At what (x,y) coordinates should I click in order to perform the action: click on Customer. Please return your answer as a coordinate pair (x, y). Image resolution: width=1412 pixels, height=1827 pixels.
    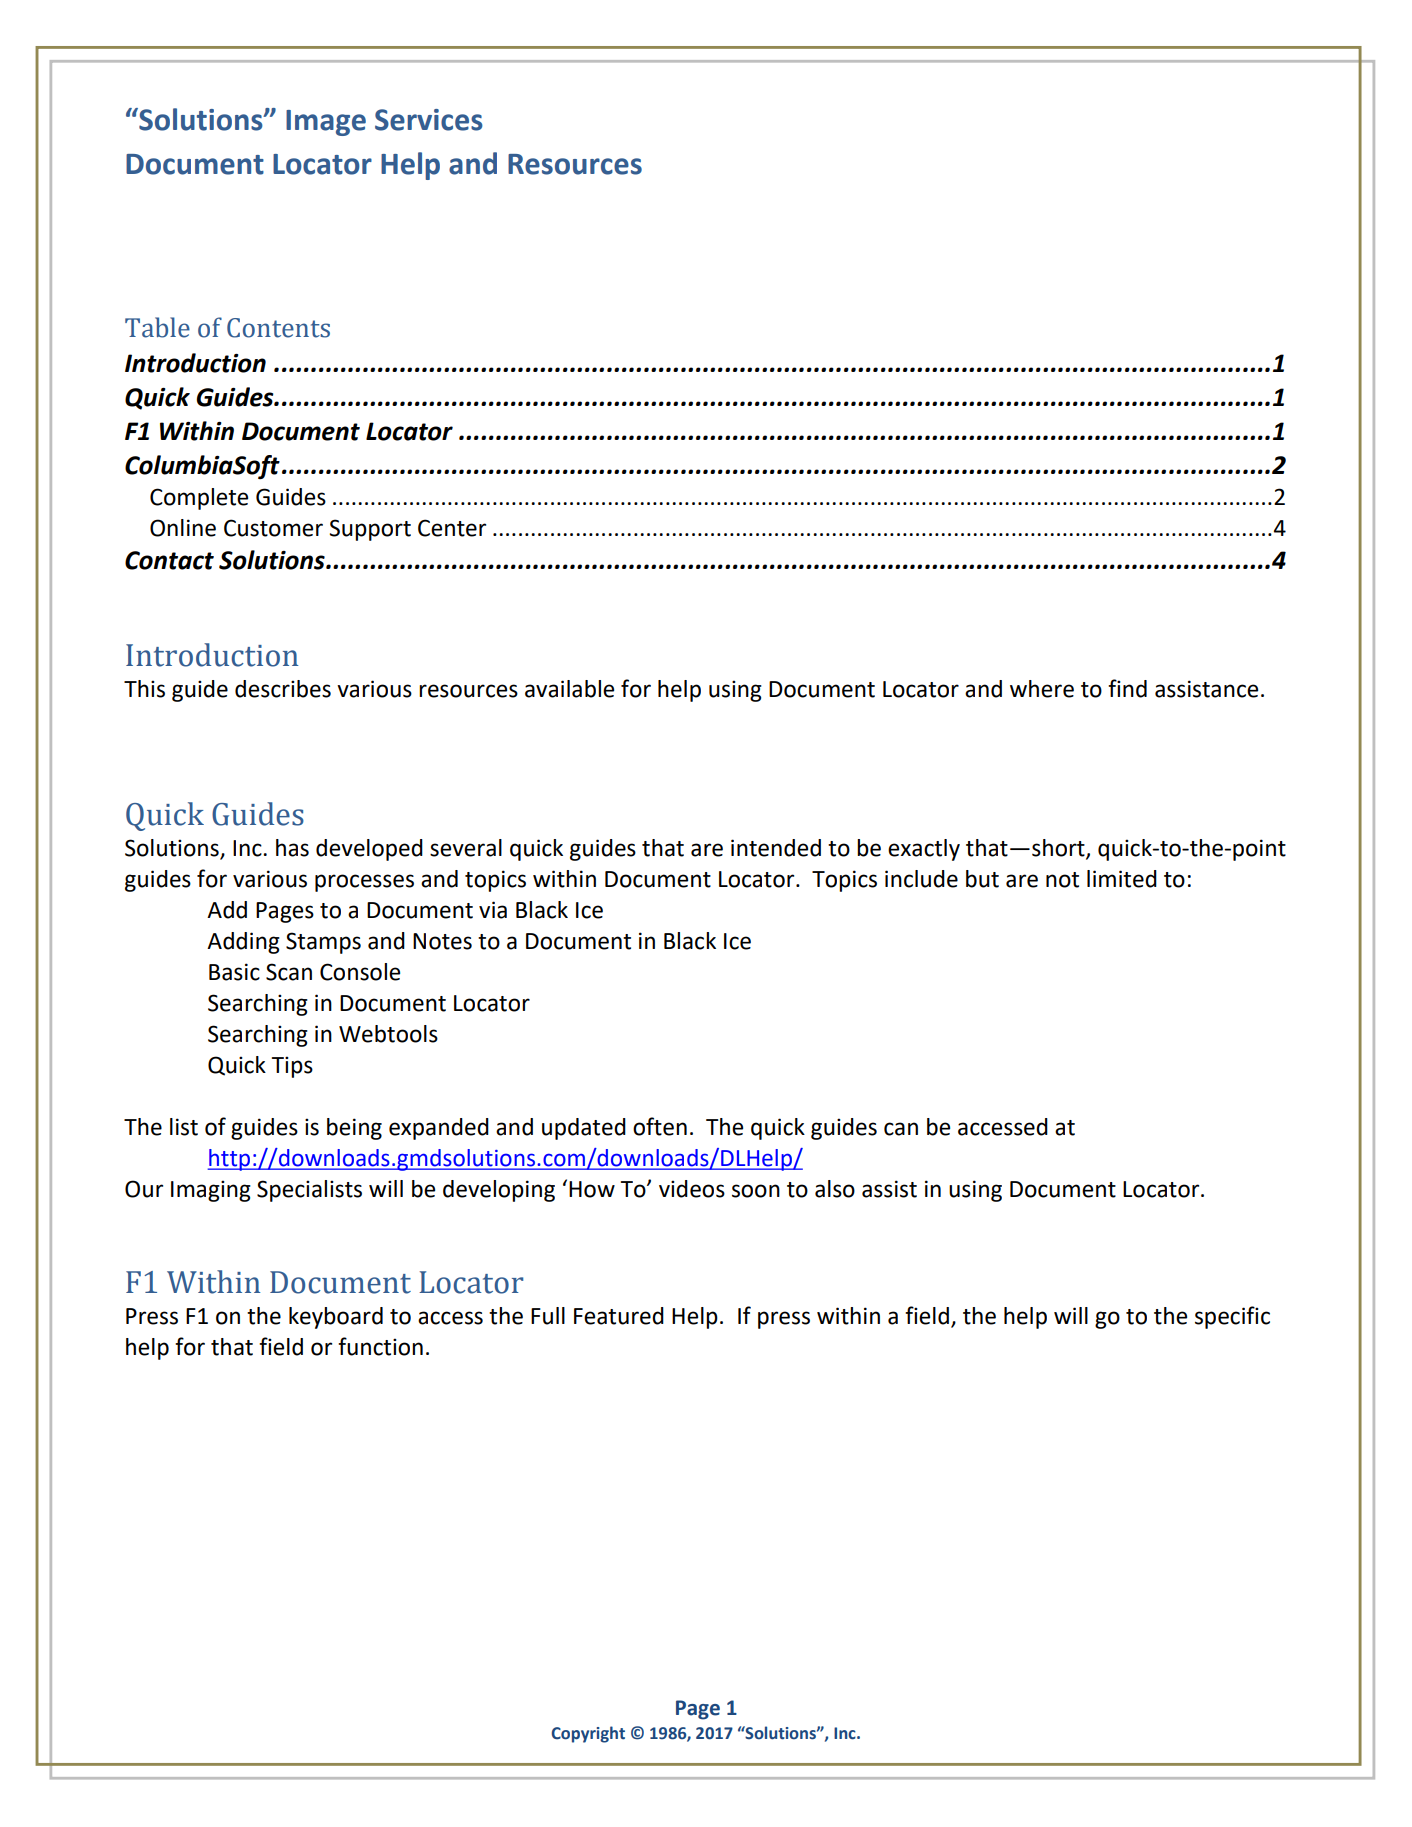
    Looking at the image, I should click on (273, 528).
